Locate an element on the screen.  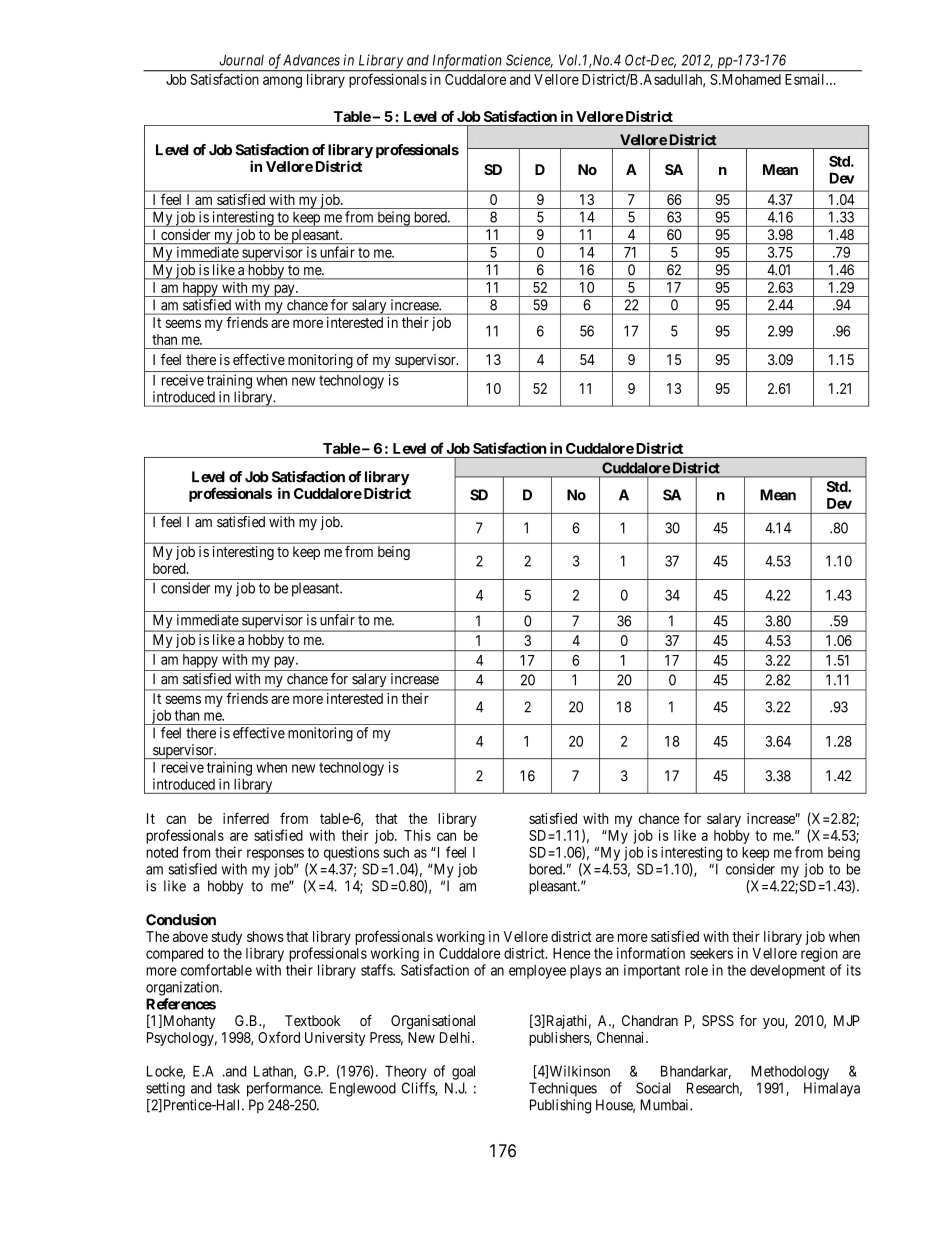
Advances is located at coordinates (311, 60).
